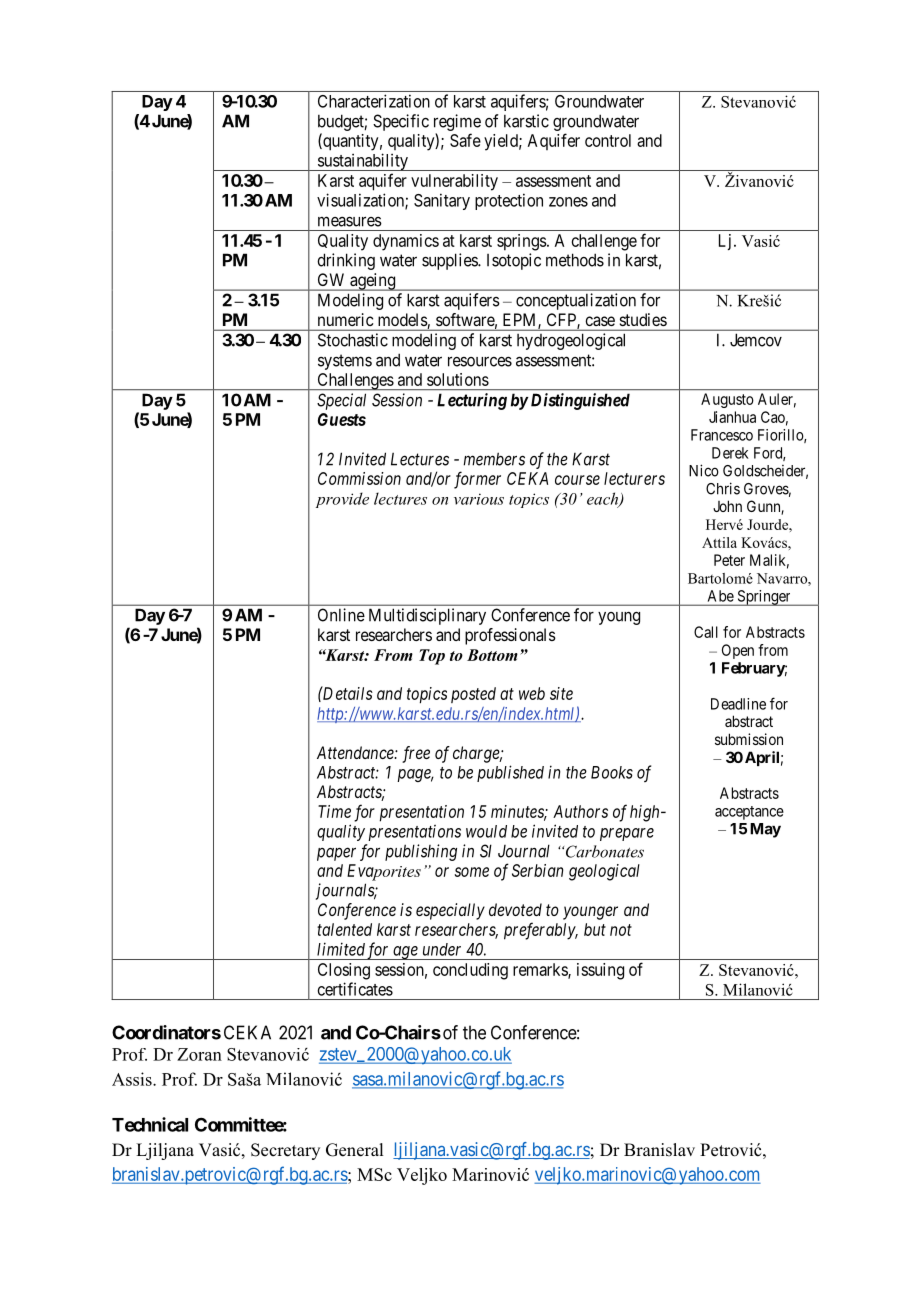 Image resolution: width=924 pixels, height=1308 pixels. I want to click on Online, so click(341, 615).
